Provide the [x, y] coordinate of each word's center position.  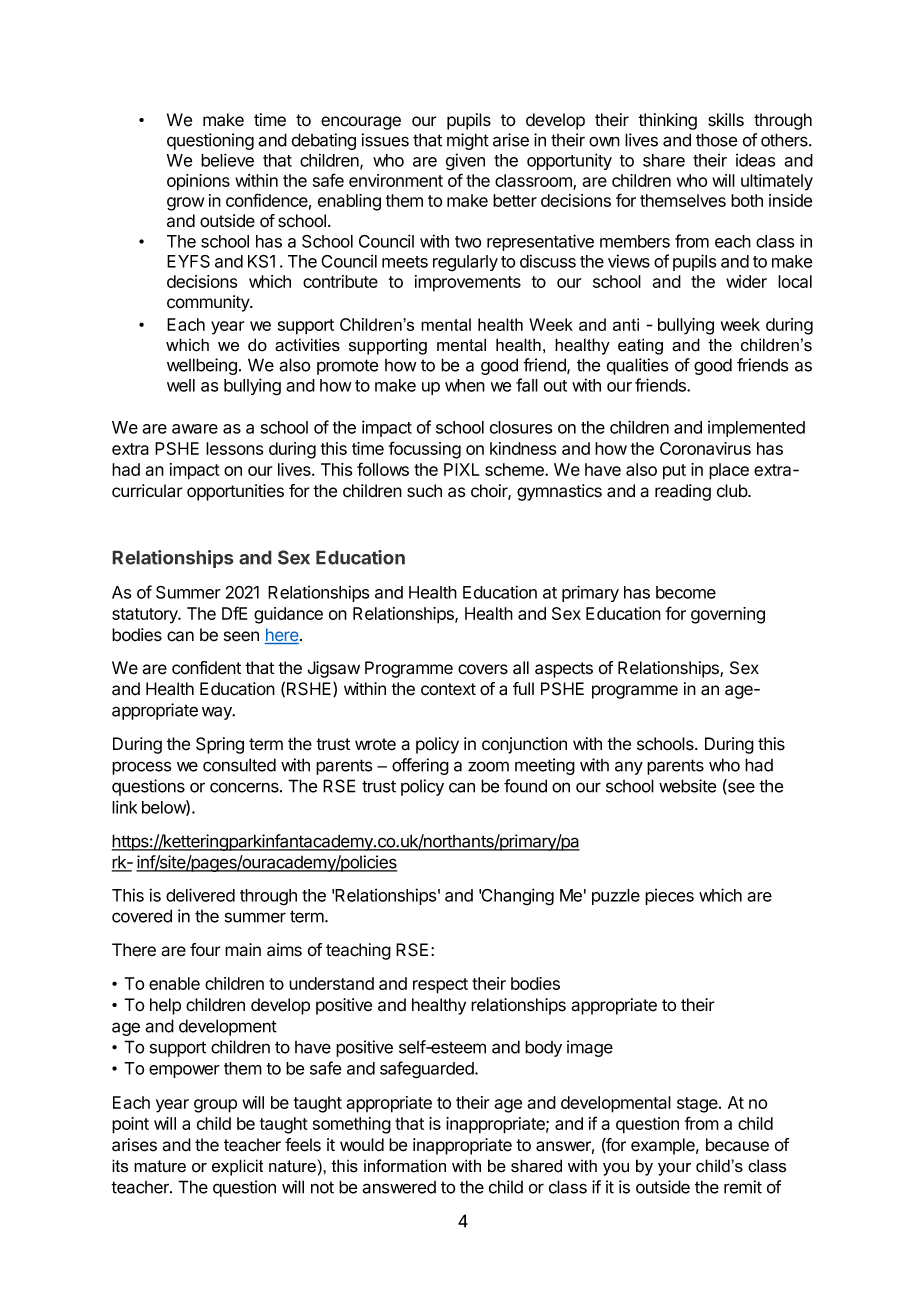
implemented [756, 428]
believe [227, 160]
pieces [669, 896]
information [405, 1166]
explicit [237, 1167]
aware [195, 429]
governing [728, 615]
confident [206, 668]
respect [440, 986]
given [465, 162]
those [717, 140]
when [465, 385]
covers [483, 669]
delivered [200, 895]
